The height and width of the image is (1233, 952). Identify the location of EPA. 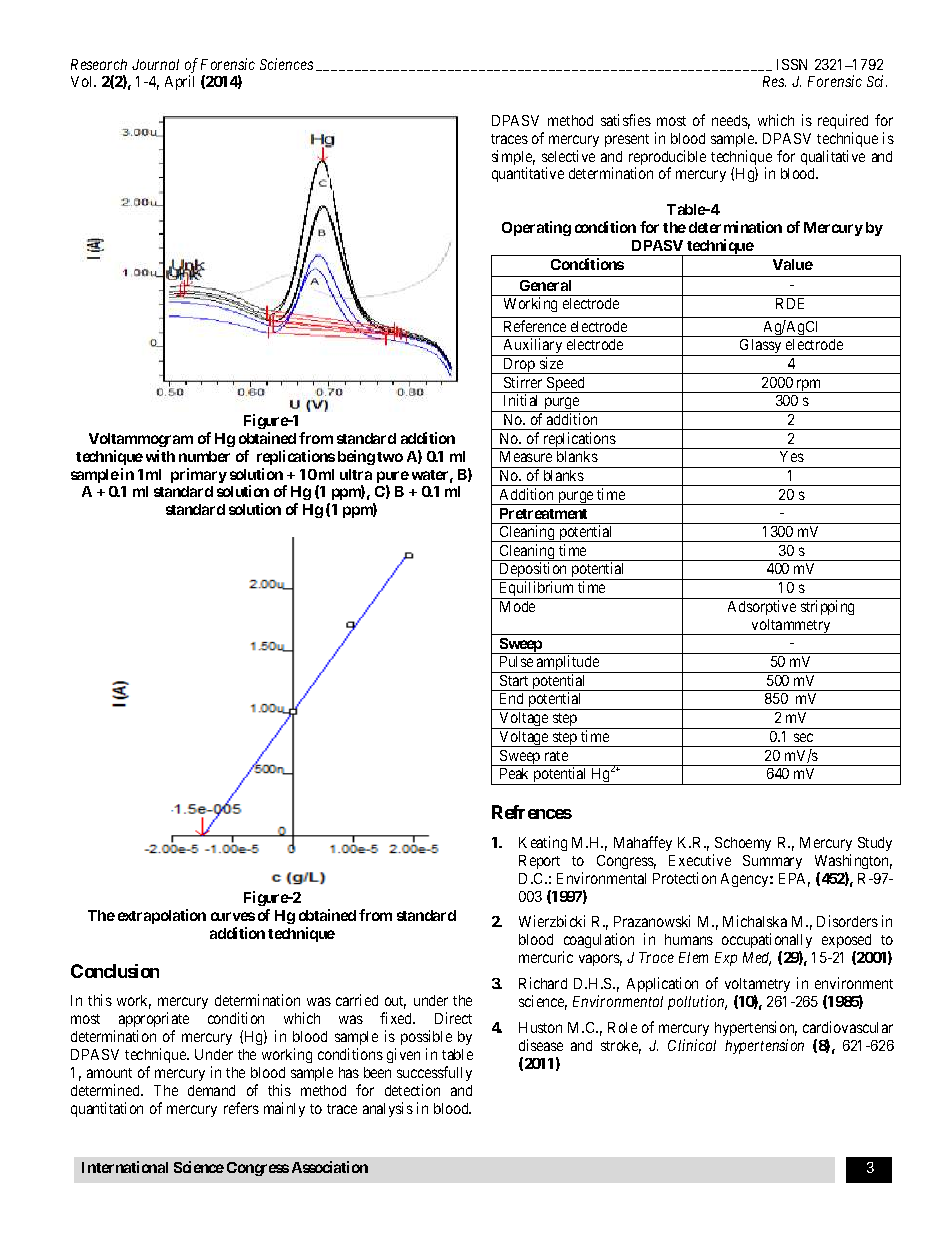
(794, 880).
